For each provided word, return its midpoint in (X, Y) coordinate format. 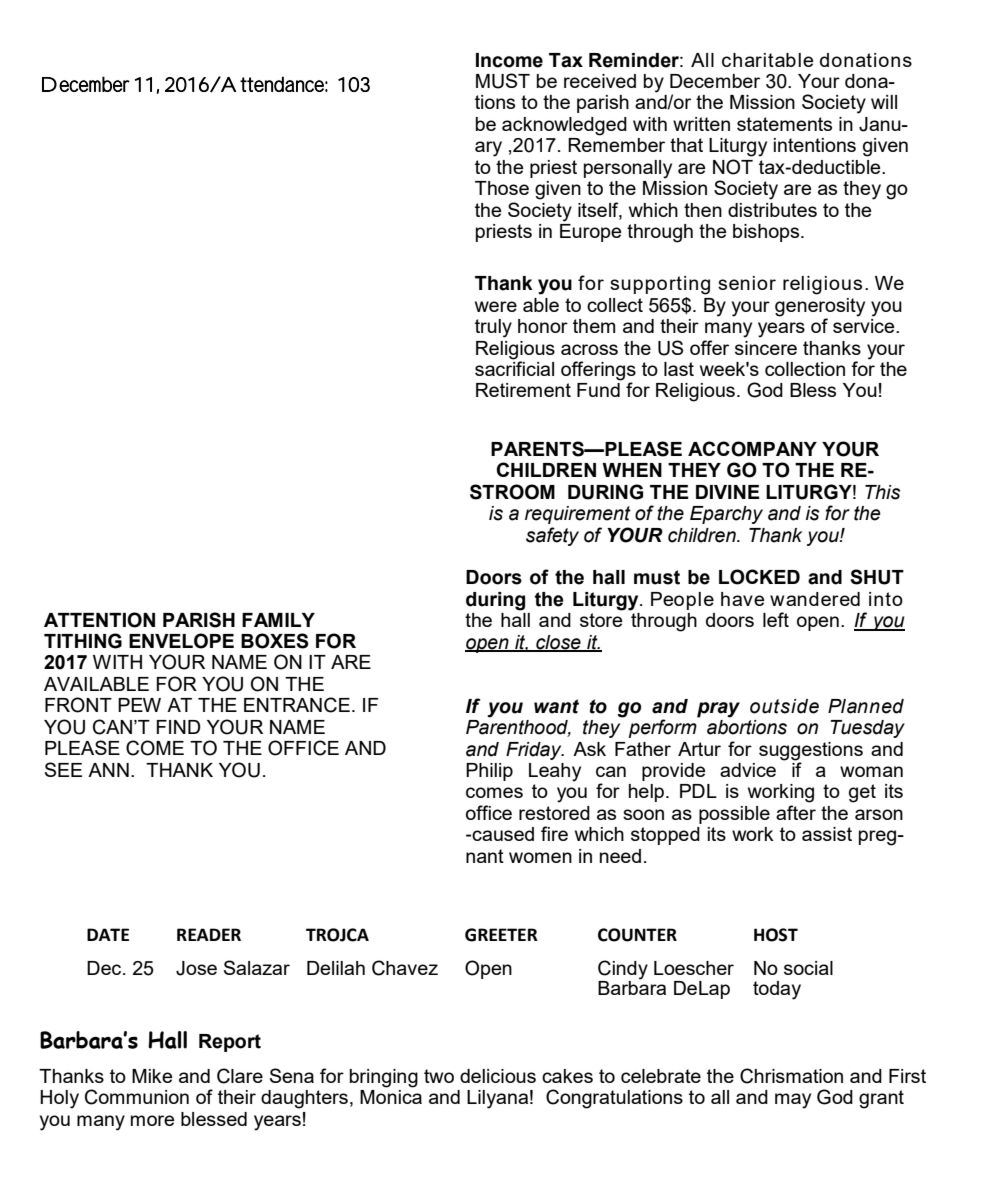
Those (502, 188)
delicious (498, 1076)
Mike (152, 1076)
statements (784, 124)
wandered (815, 599)
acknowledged (564, 126)
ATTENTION (99, 620)
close (558, 643)
